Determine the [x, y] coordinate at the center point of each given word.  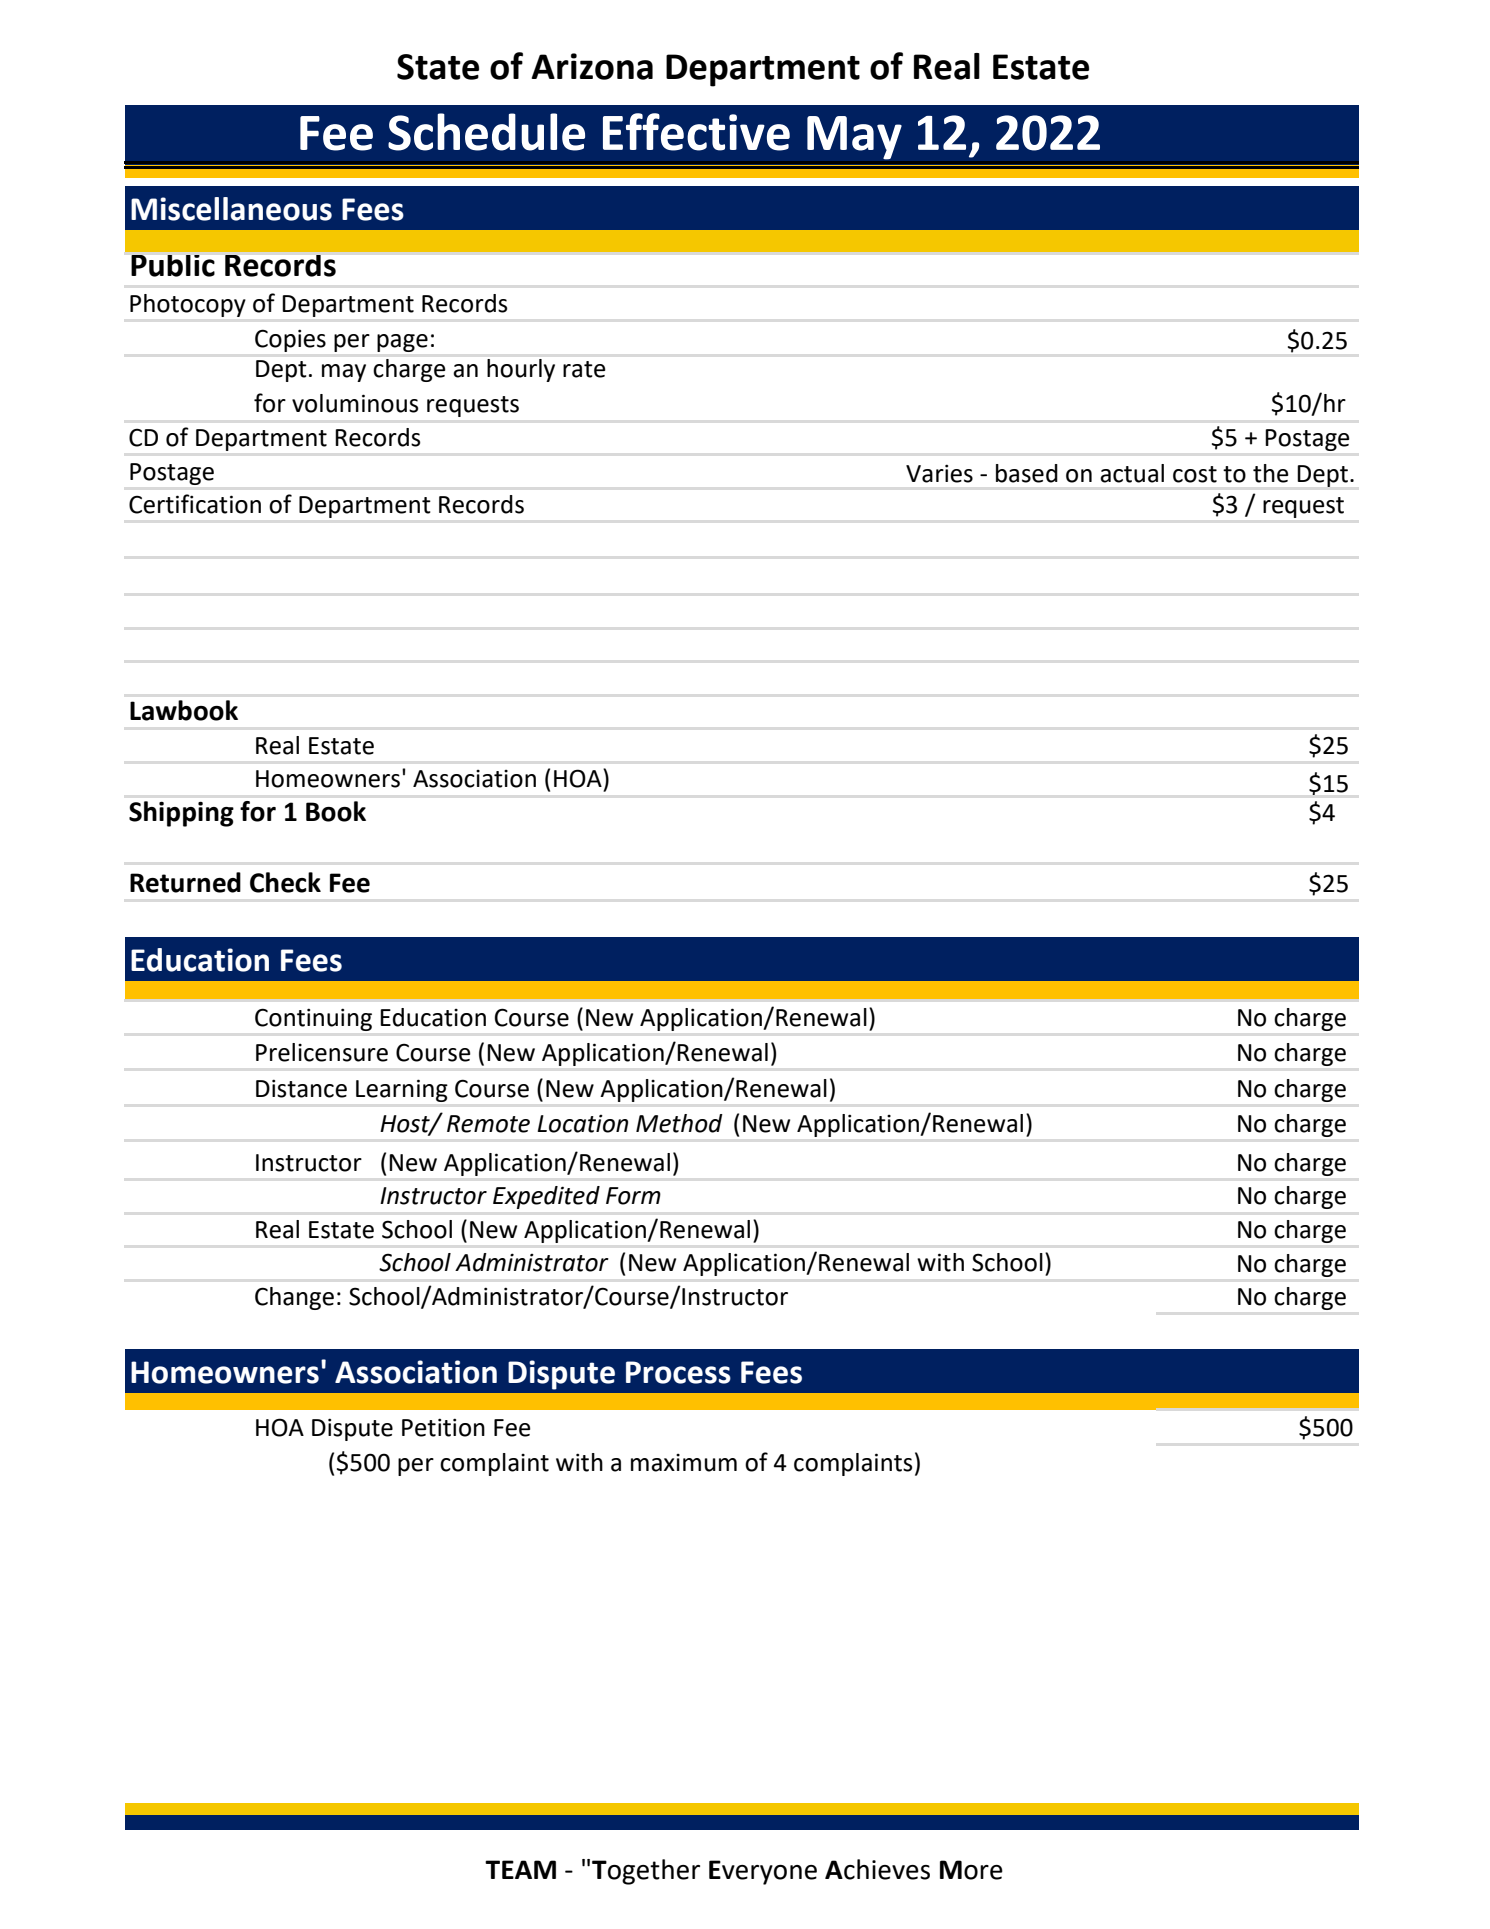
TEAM [520, 1869]
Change [294, 1298]
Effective [696, 132]
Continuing [313, 1020]
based [1027, 473]
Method [679, 1123]
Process [678, 1372]
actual [1132, 473]
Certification [195, 504]
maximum [684, 1463]
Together [646, 1872]
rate [584, 369]
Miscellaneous [231, 209]
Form [633, 1196]
